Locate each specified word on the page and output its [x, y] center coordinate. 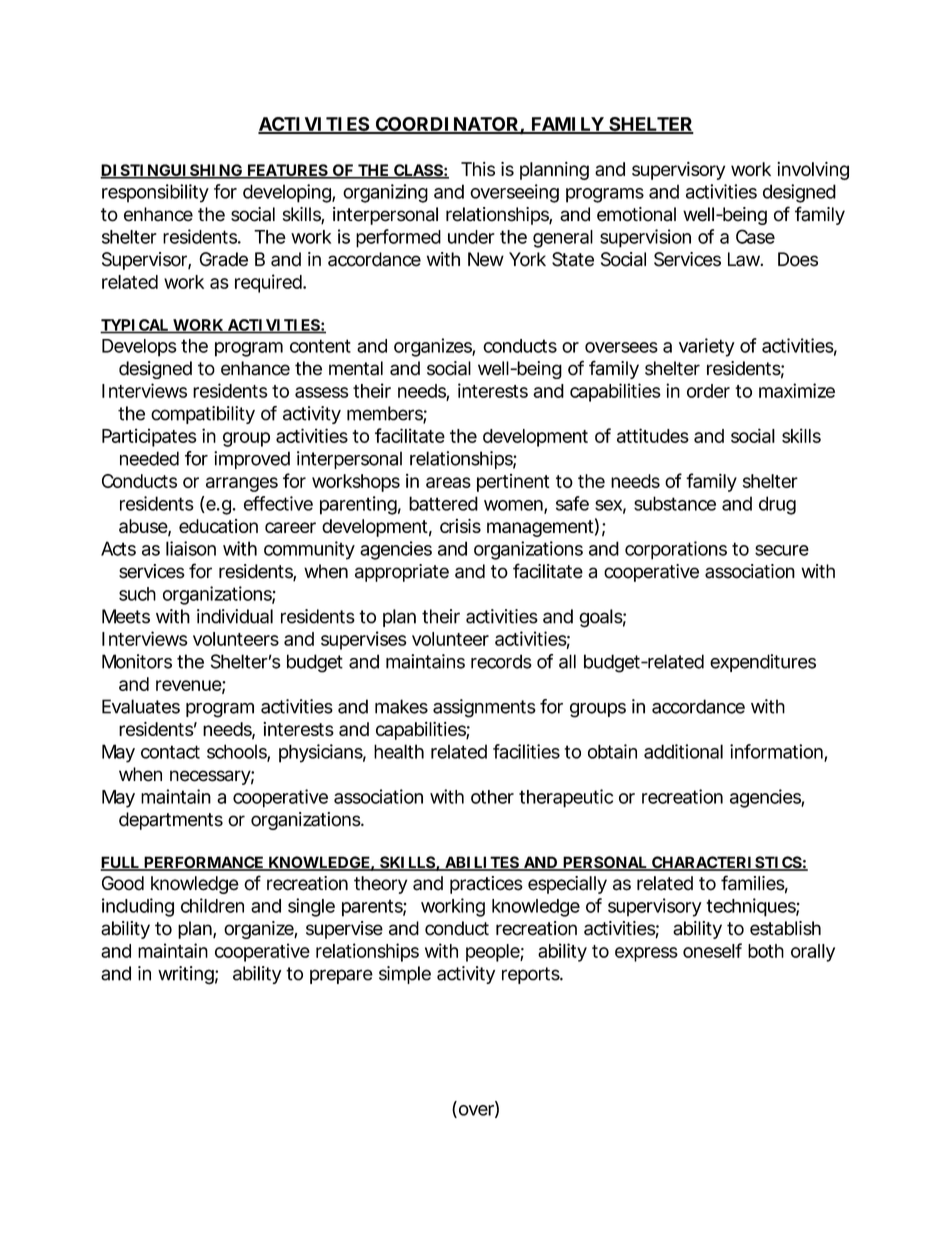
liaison [191, 548]
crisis [460, 526]
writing [186, 975]
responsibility [155, 193]
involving [813, 171]
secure [782, 550]
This [478, 169]
